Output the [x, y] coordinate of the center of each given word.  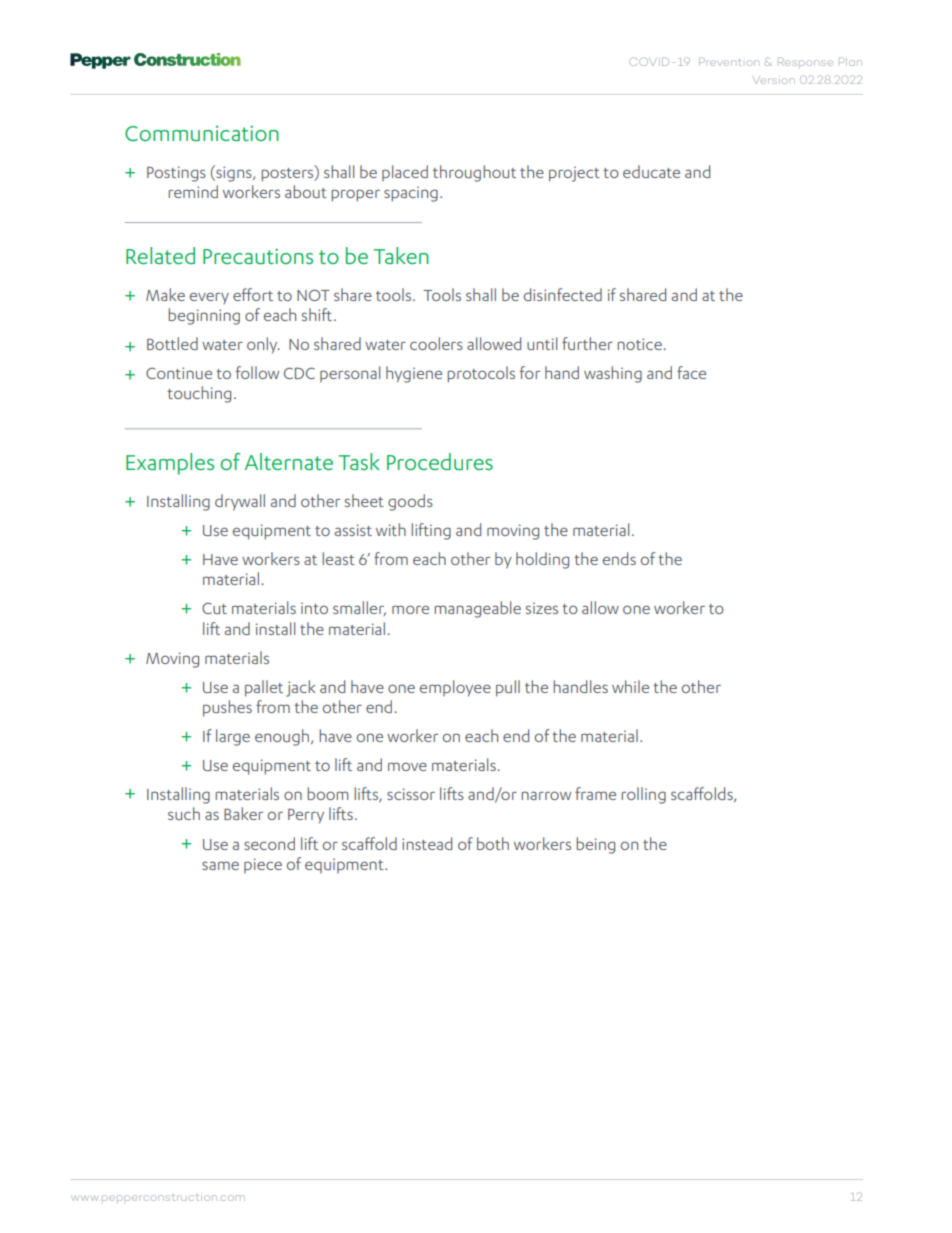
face [691, 372]
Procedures [440, 461]
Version [774, 80]
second [269, 843]
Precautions [258, 256]
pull [508, 688]
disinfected [563, 294]
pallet [264, 688]
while [630, 686]
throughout [474, 173]
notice [640, 344]
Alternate [289, 461]
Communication [202, 133]
